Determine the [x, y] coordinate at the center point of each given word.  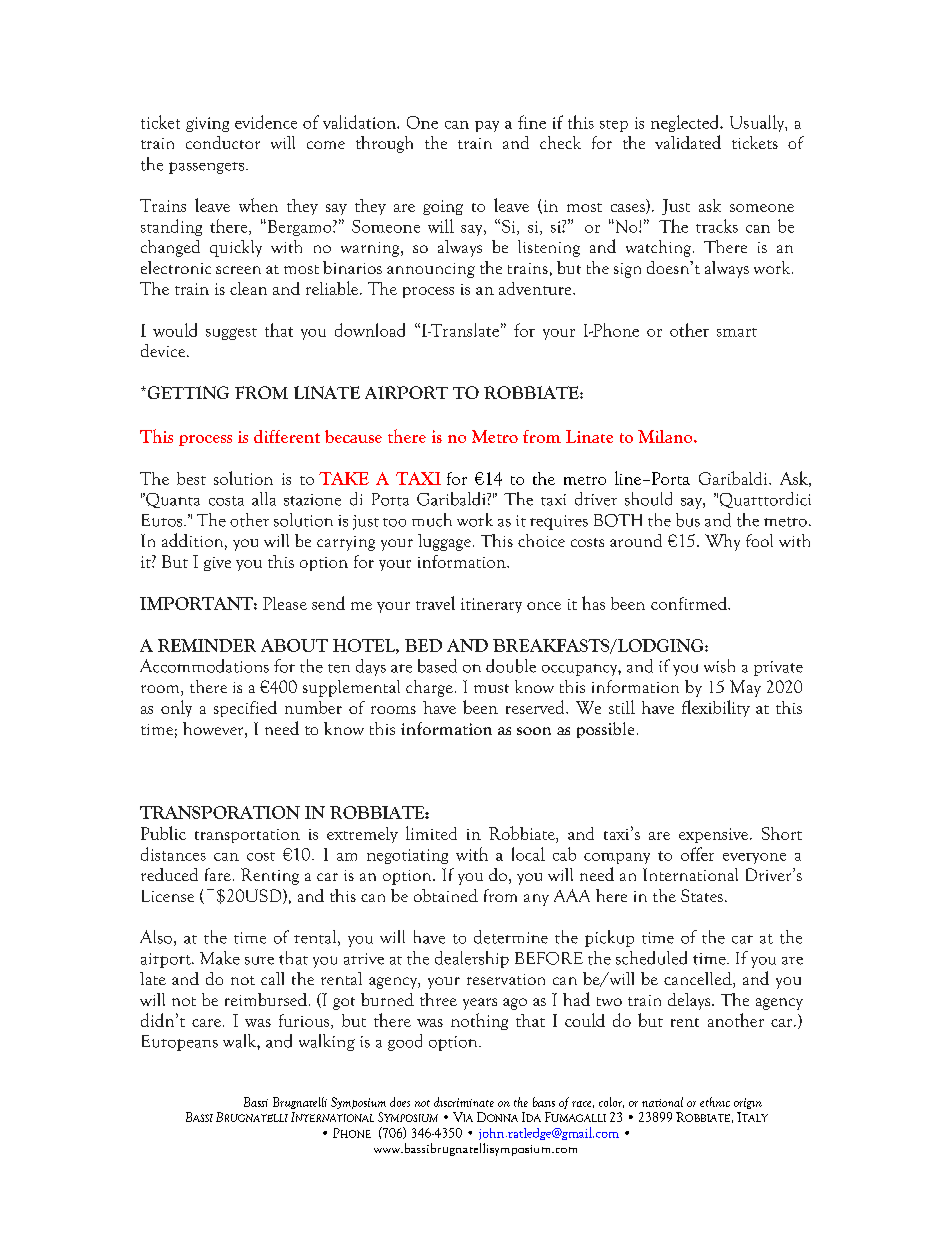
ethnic [715, 1102]
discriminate [464, 1102]
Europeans [180, 1043]
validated [688, 142]
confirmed [690, 603]
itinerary [491, 605]
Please [285, 603]
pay [487, 126]
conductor [223, 142]
